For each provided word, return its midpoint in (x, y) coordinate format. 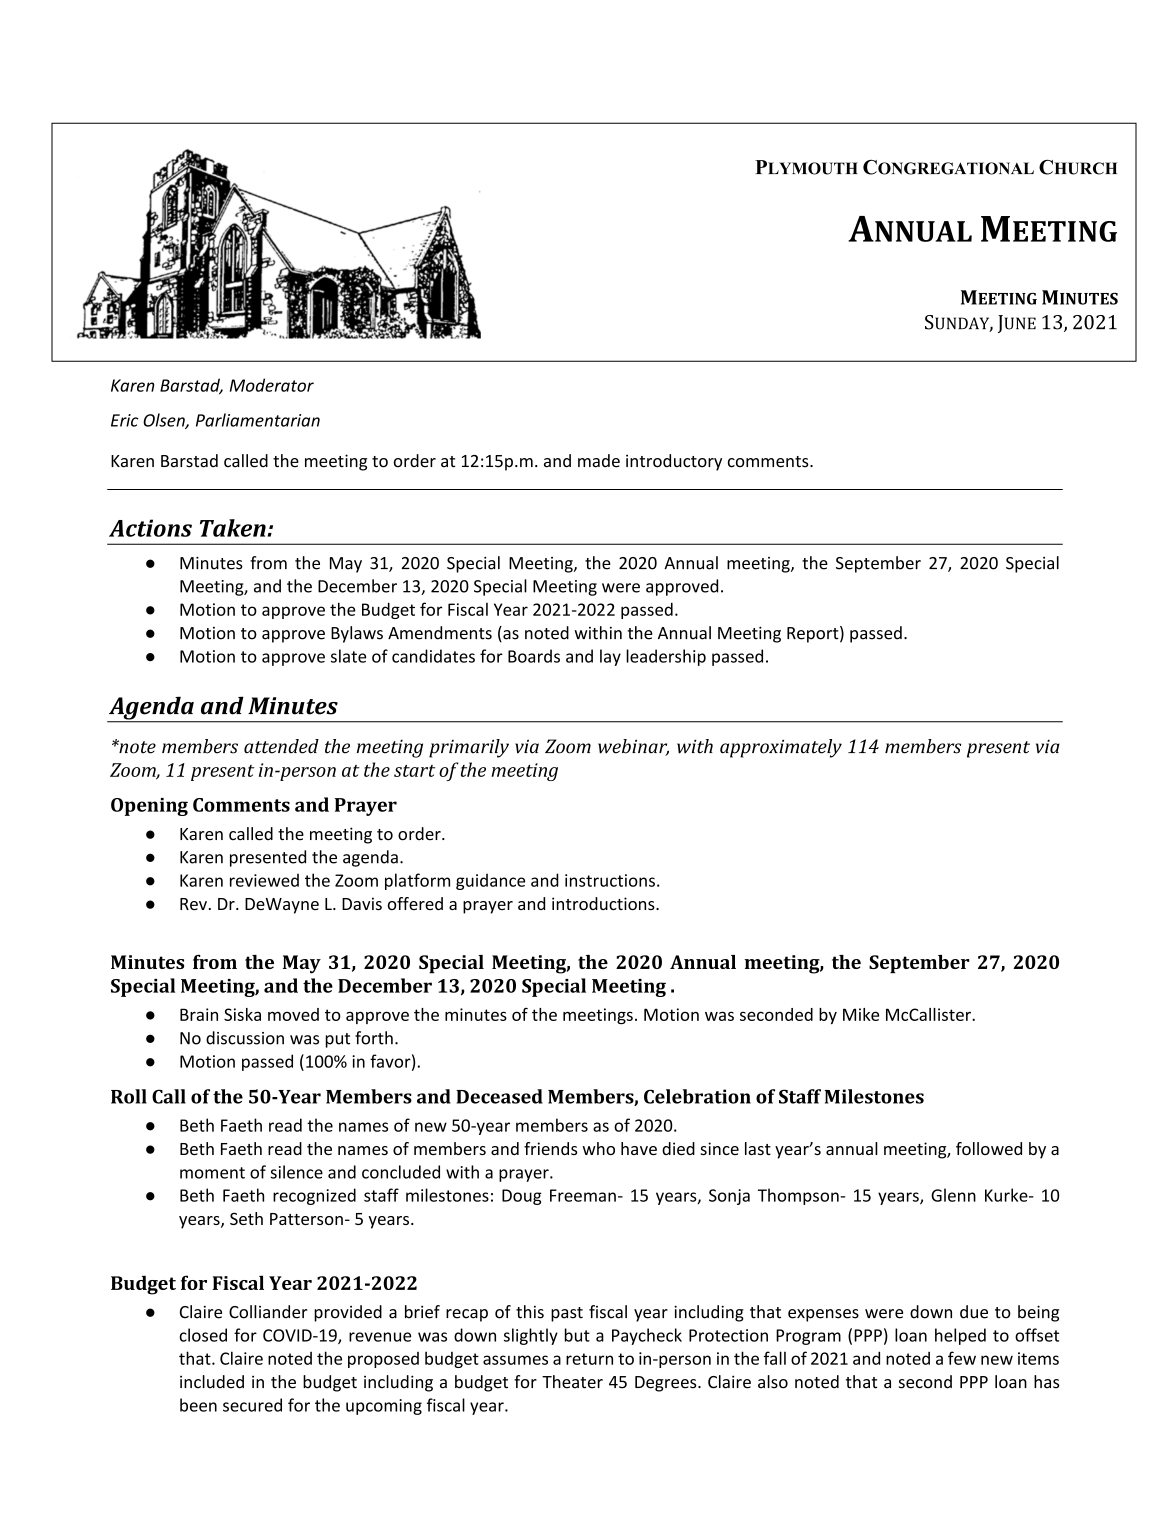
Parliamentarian (258, 420)
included (212, 1382)
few (962, 1358)
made (599, 461)
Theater (572, 1382)
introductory (674, 462)
